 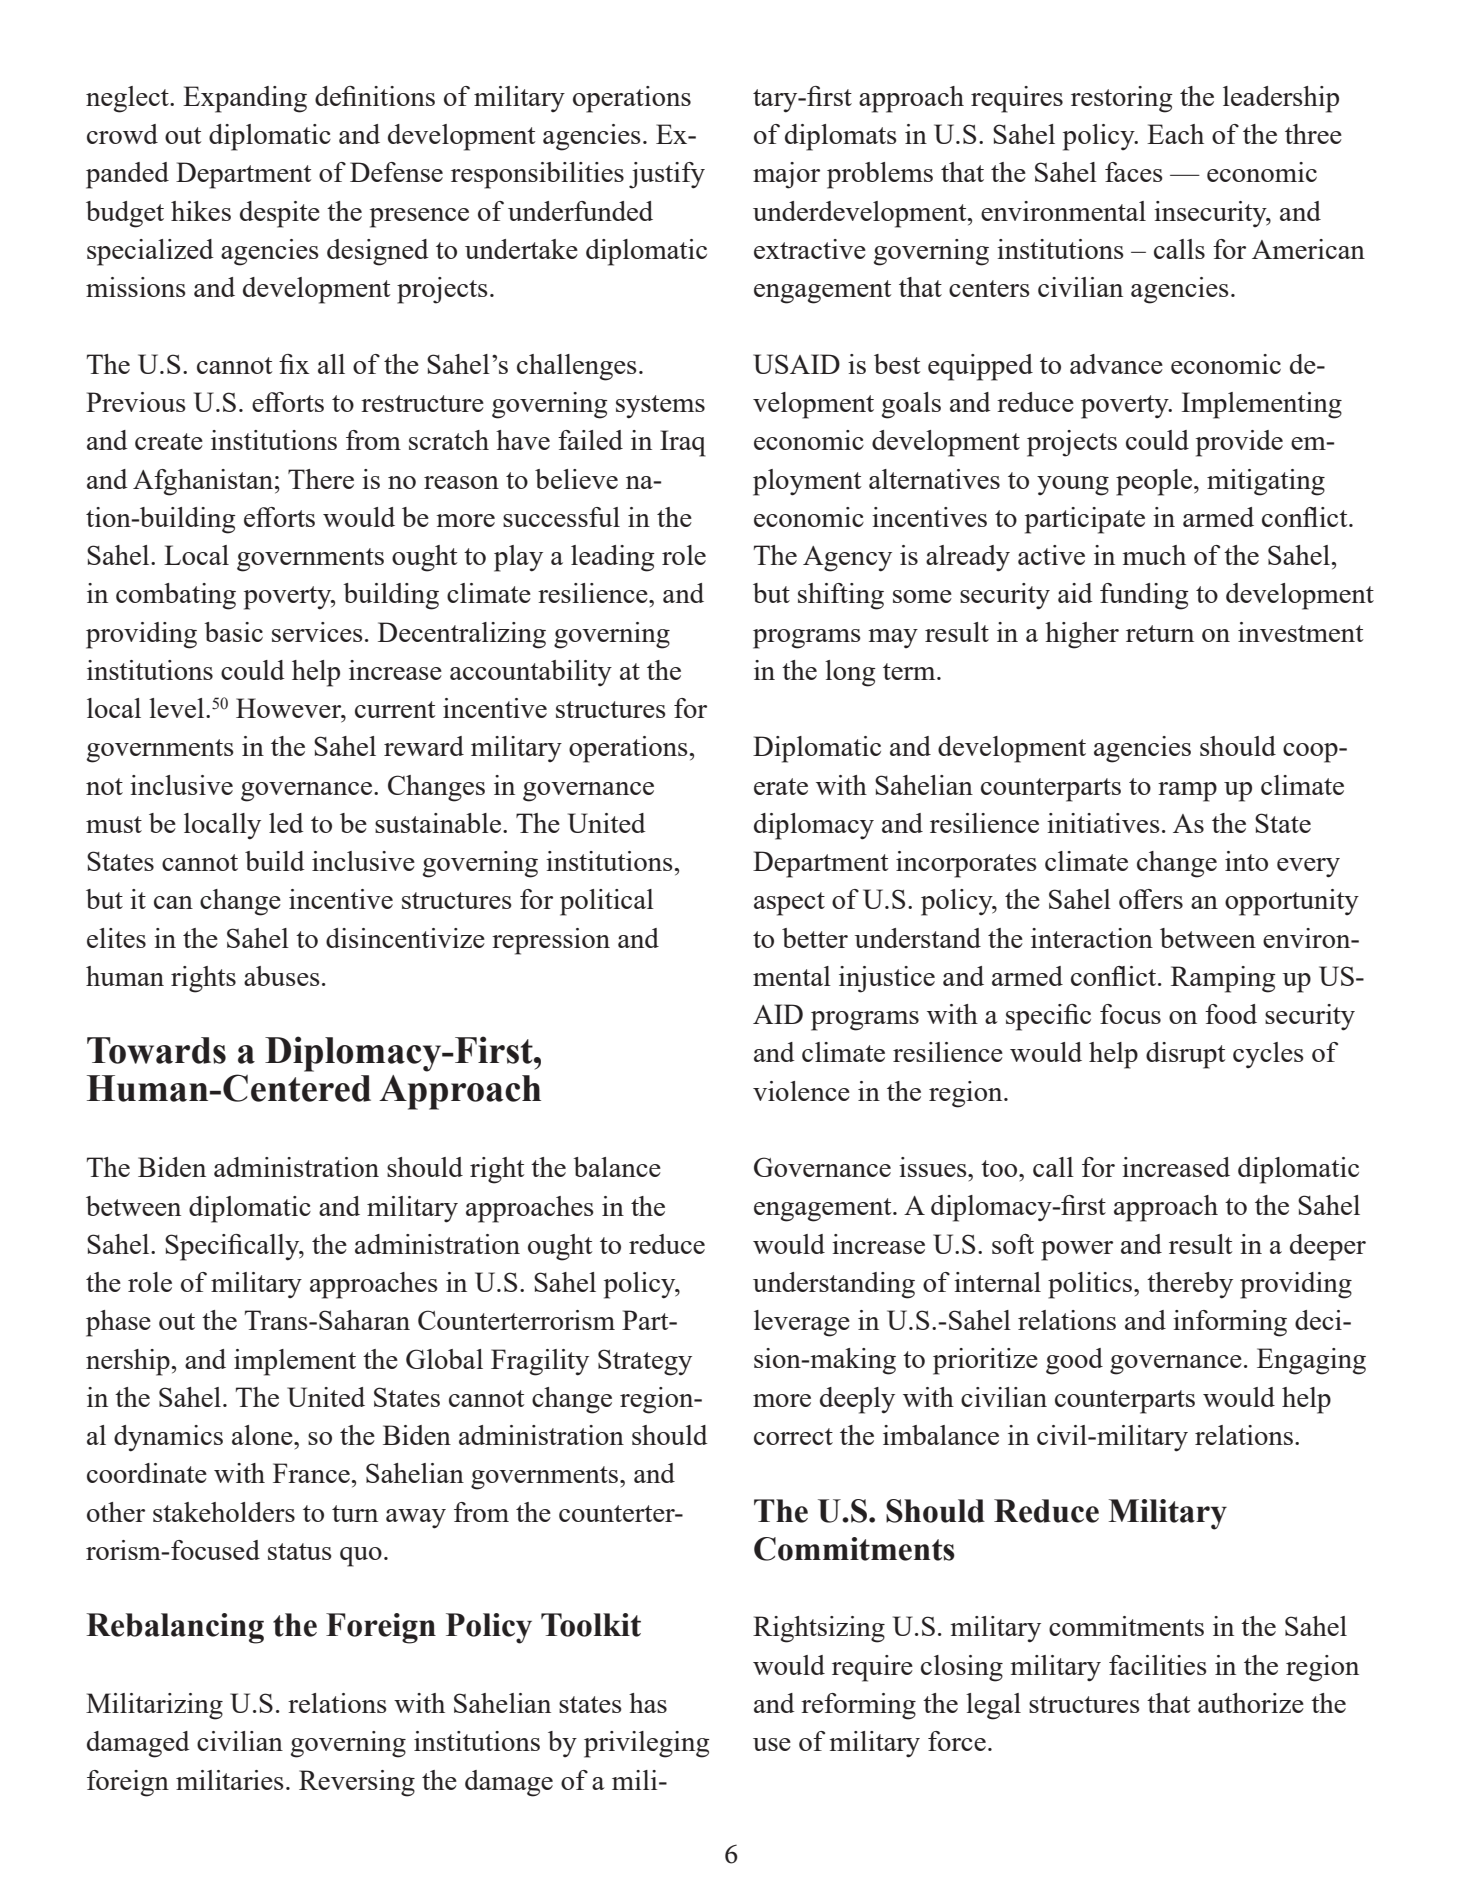 What do you see at coordinates (1175, 134) in the screenshot?
I see `Each` at bounding box center [1175, 134].
